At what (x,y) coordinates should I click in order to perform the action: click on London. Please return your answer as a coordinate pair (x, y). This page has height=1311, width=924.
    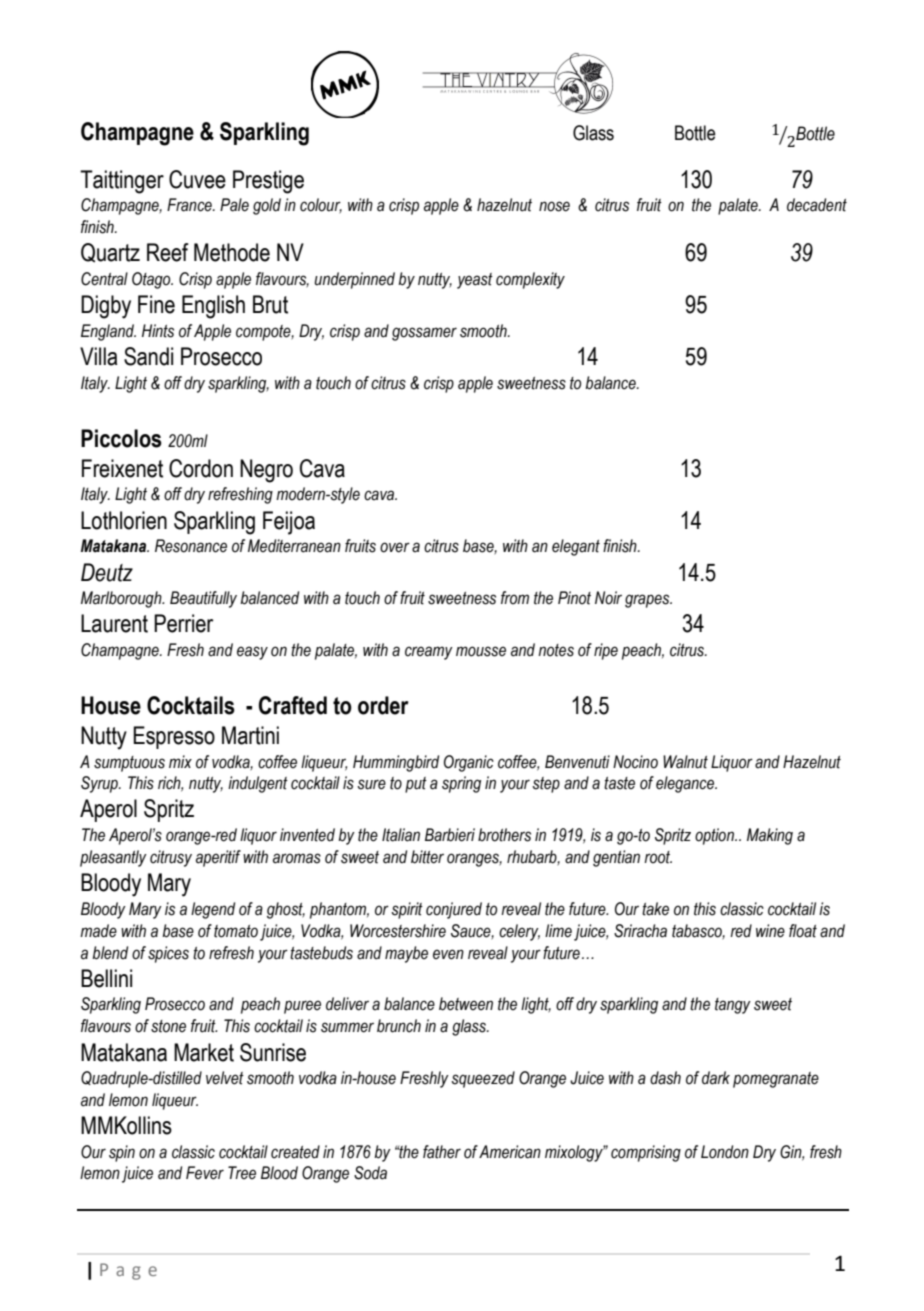
    Looking at the image, I should click on (725, 1152).
